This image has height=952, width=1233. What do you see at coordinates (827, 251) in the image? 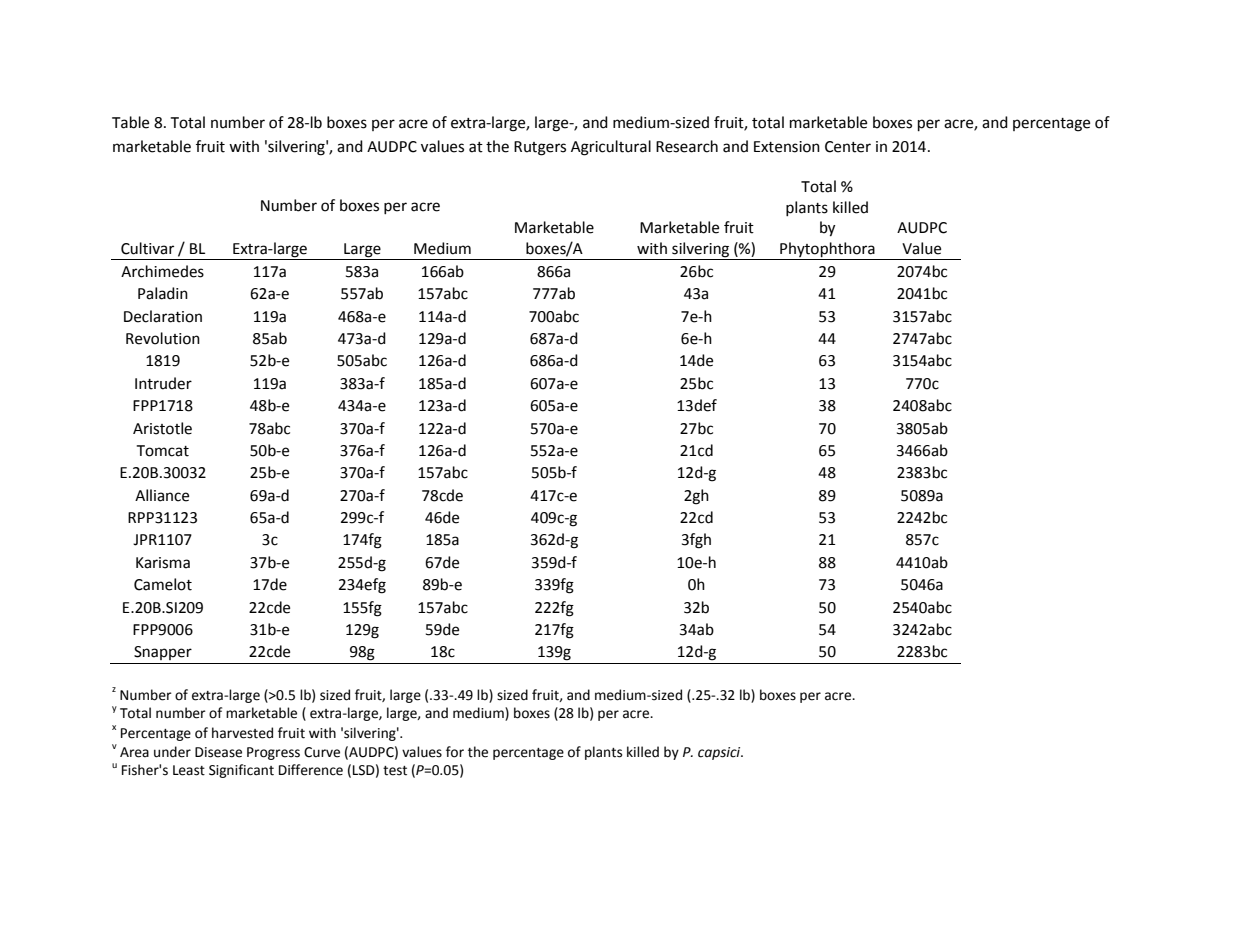
I see `Phytophthora` at bounding box center [827, 251].
